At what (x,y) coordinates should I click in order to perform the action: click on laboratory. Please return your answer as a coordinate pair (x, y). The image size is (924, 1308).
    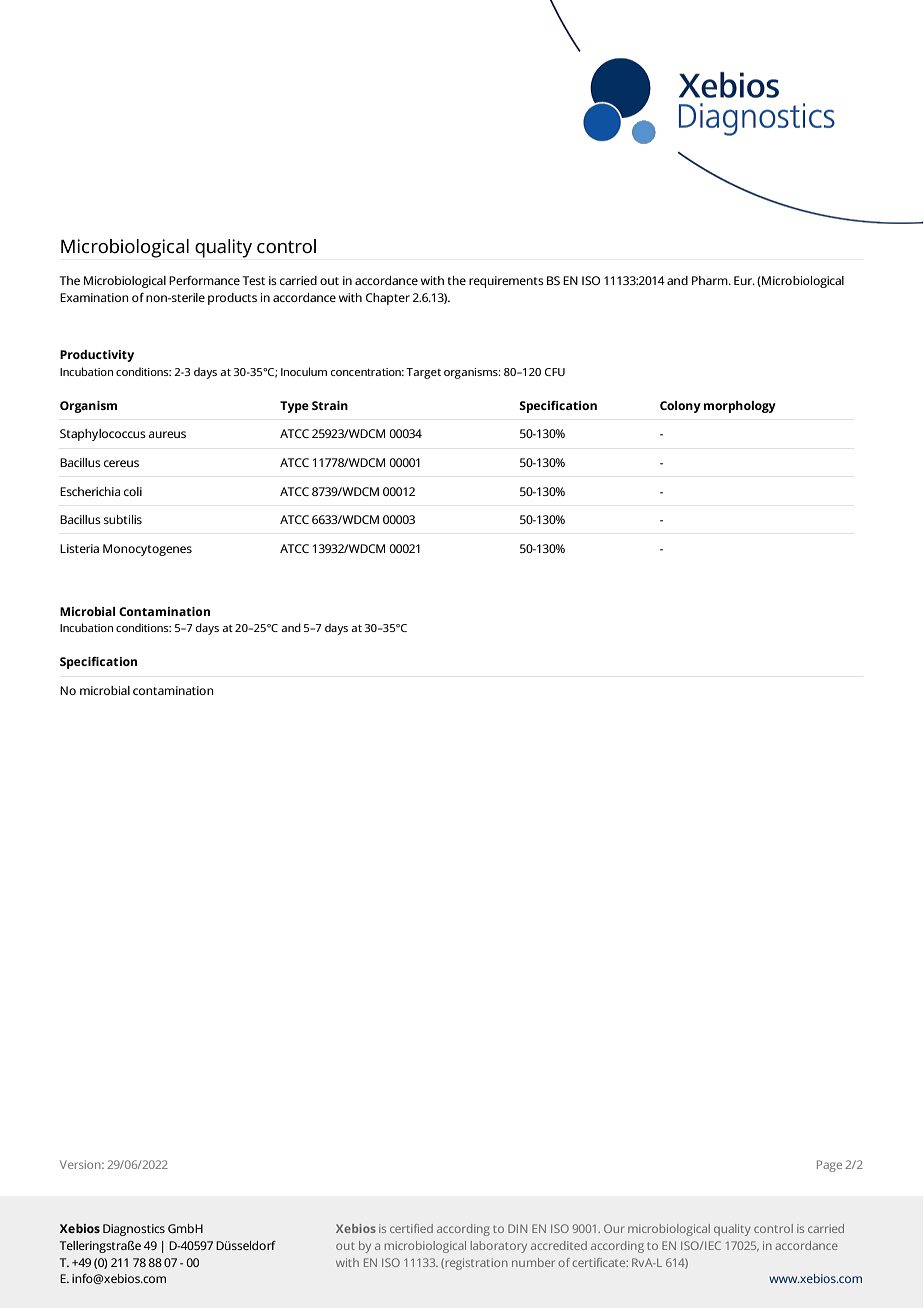
    Looking at the image, I should click on (499, 1247).
